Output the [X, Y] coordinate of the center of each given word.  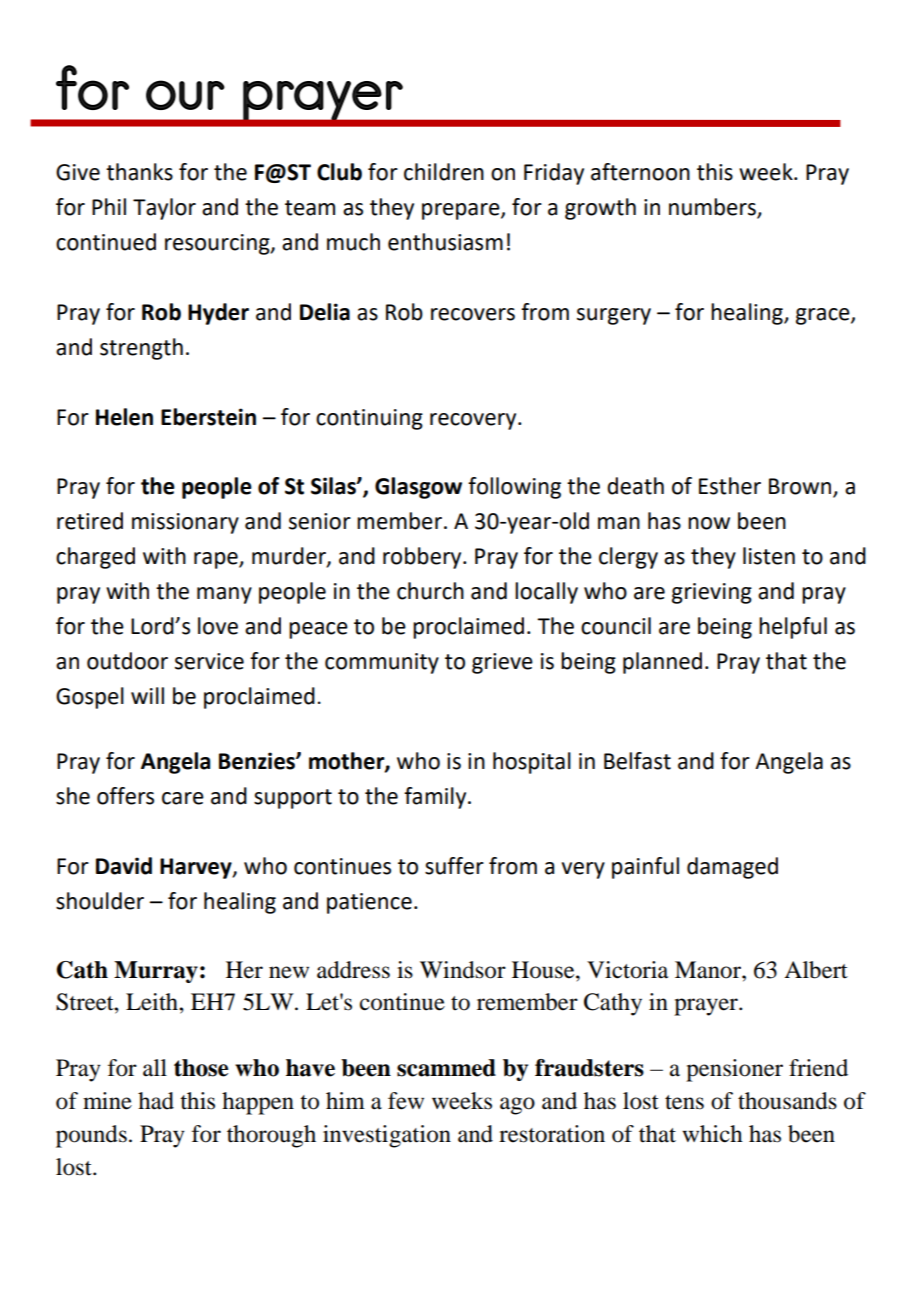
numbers [713, 208]
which [712, 1134]
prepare [462, 211]
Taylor [164, 209]
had [156, 1101]
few [406, 1101]
